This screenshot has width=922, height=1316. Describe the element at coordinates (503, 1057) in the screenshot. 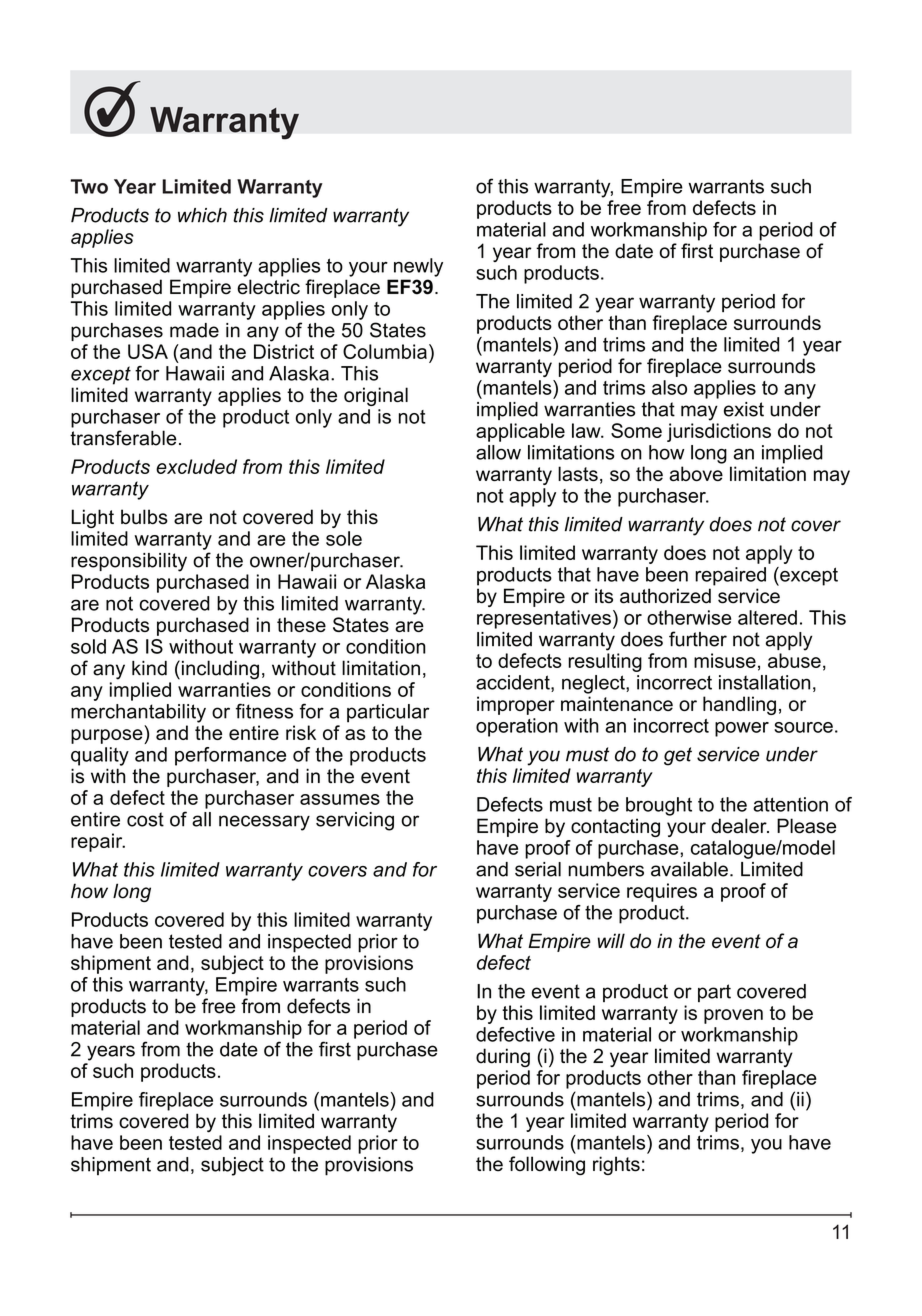

I see `during` at that location.
